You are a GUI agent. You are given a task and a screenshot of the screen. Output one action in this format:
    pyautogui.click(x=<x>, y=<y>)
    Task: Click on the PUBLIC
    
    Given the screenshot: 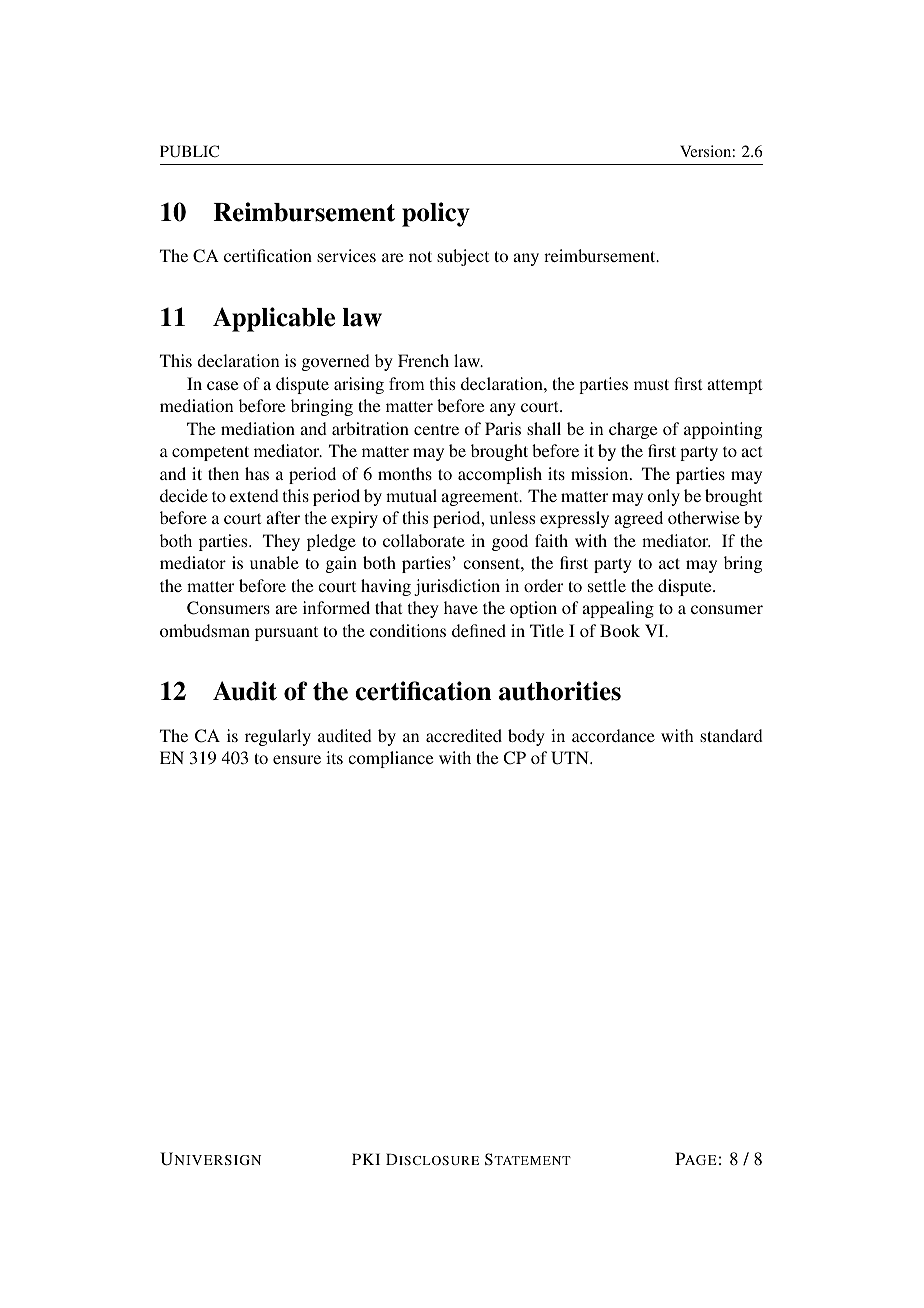 What is the action you would take?
    pyautogui.click(x=189, y=151)
